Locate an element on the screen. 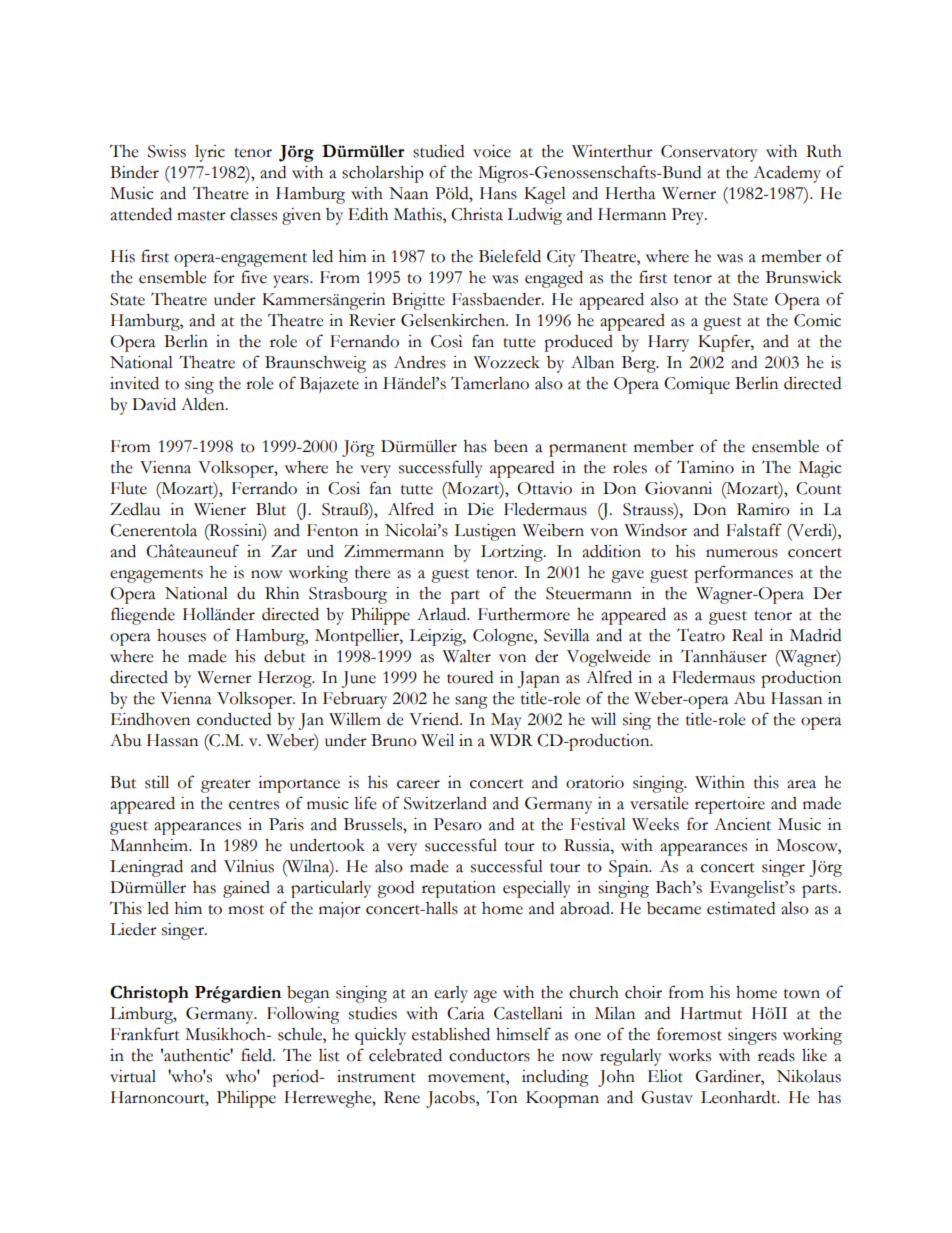 This screenshot has width=952, height=1233. Andres is located at coordinates (420, 362).
